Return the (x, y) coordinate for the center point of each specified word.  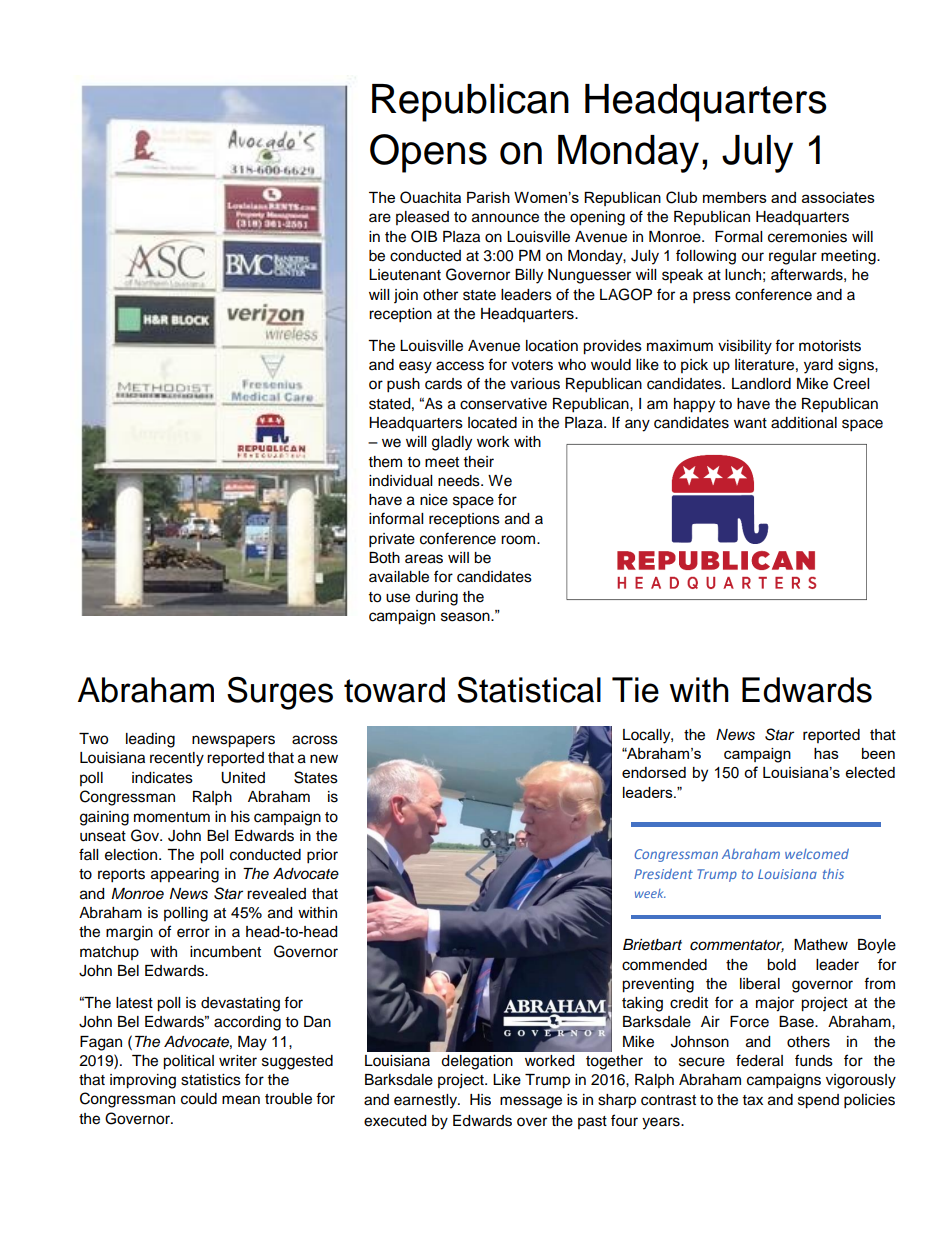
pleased (422, 218)
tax (753, 1100)
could (199, 1099)
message (531, 1102)
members (735, 197)
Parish (488, 197)
